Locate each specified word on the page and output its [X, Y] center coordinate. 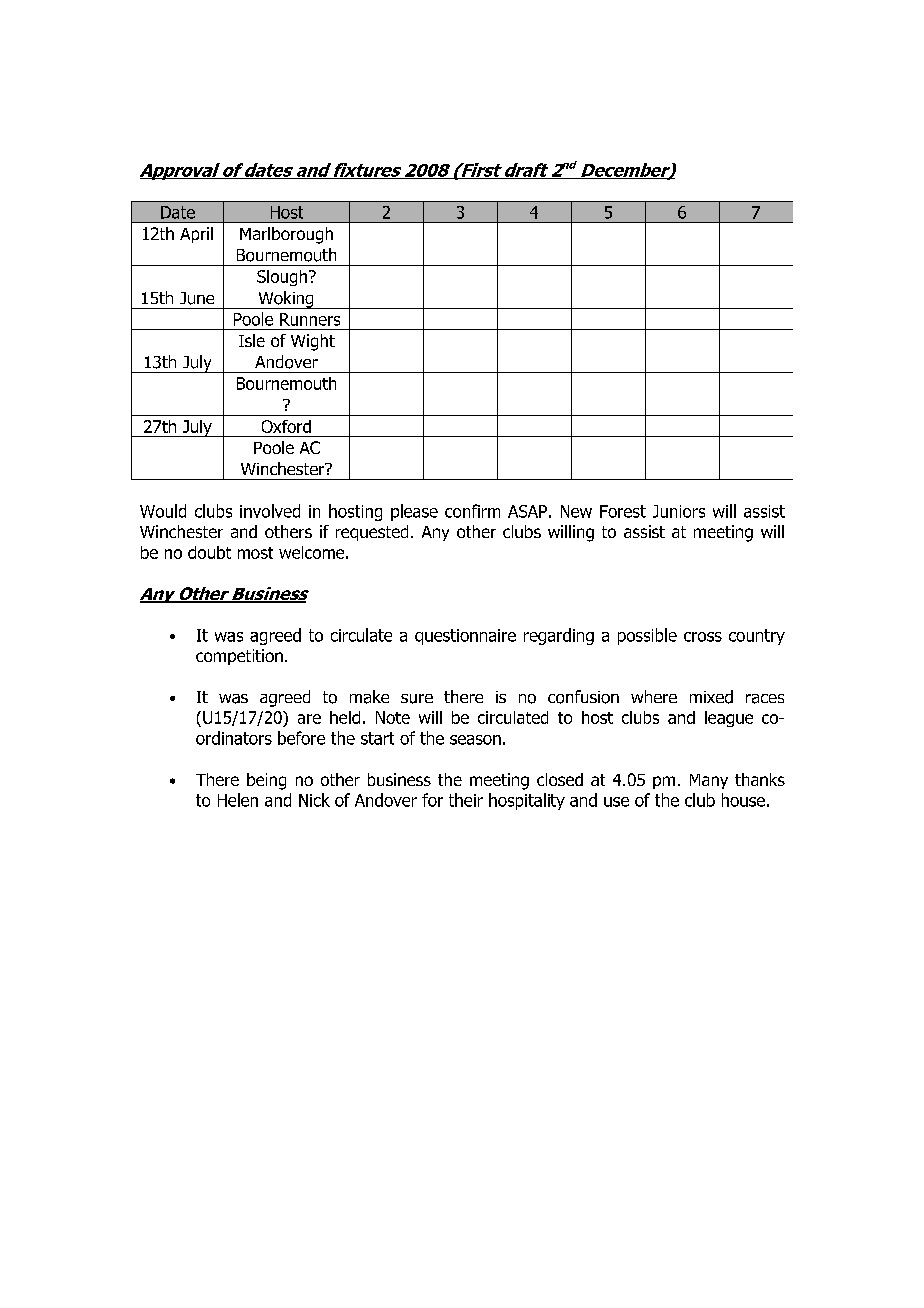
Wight [313, 342]
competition [239, 657]
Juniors [679, 511]
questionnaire [465, 637]
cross [703, 637]
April [196, 235]
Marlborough [286, 235]
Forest [623, 511]
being [266, 781]
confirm [472, 511]
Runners [310, 319]
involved [270, 511]
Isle [252, 340]
